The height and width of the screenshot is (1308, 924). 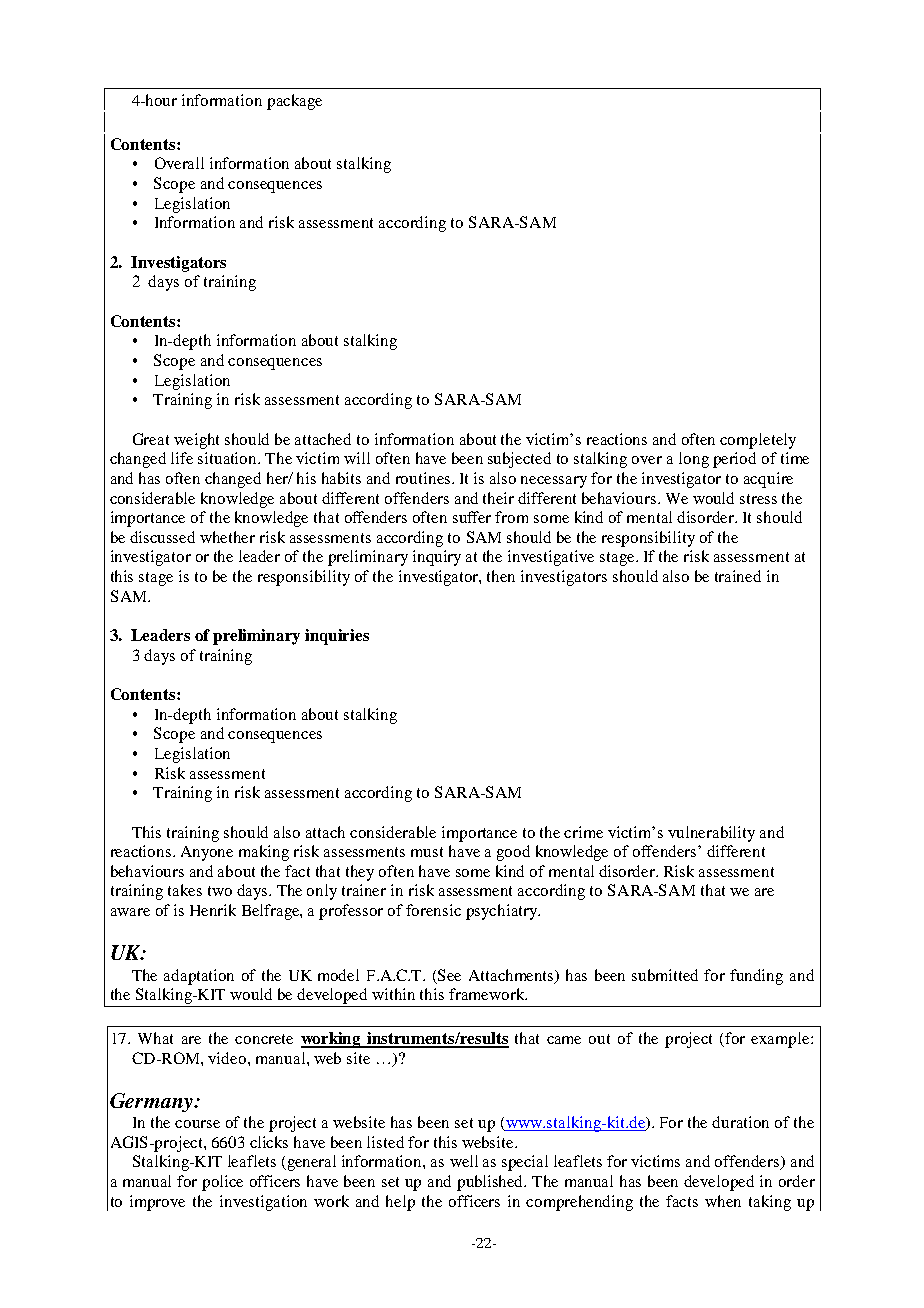 What do you see at coordinates (734, 460) in the screenshot?
I see `period` at bounding box center [734, 460].
